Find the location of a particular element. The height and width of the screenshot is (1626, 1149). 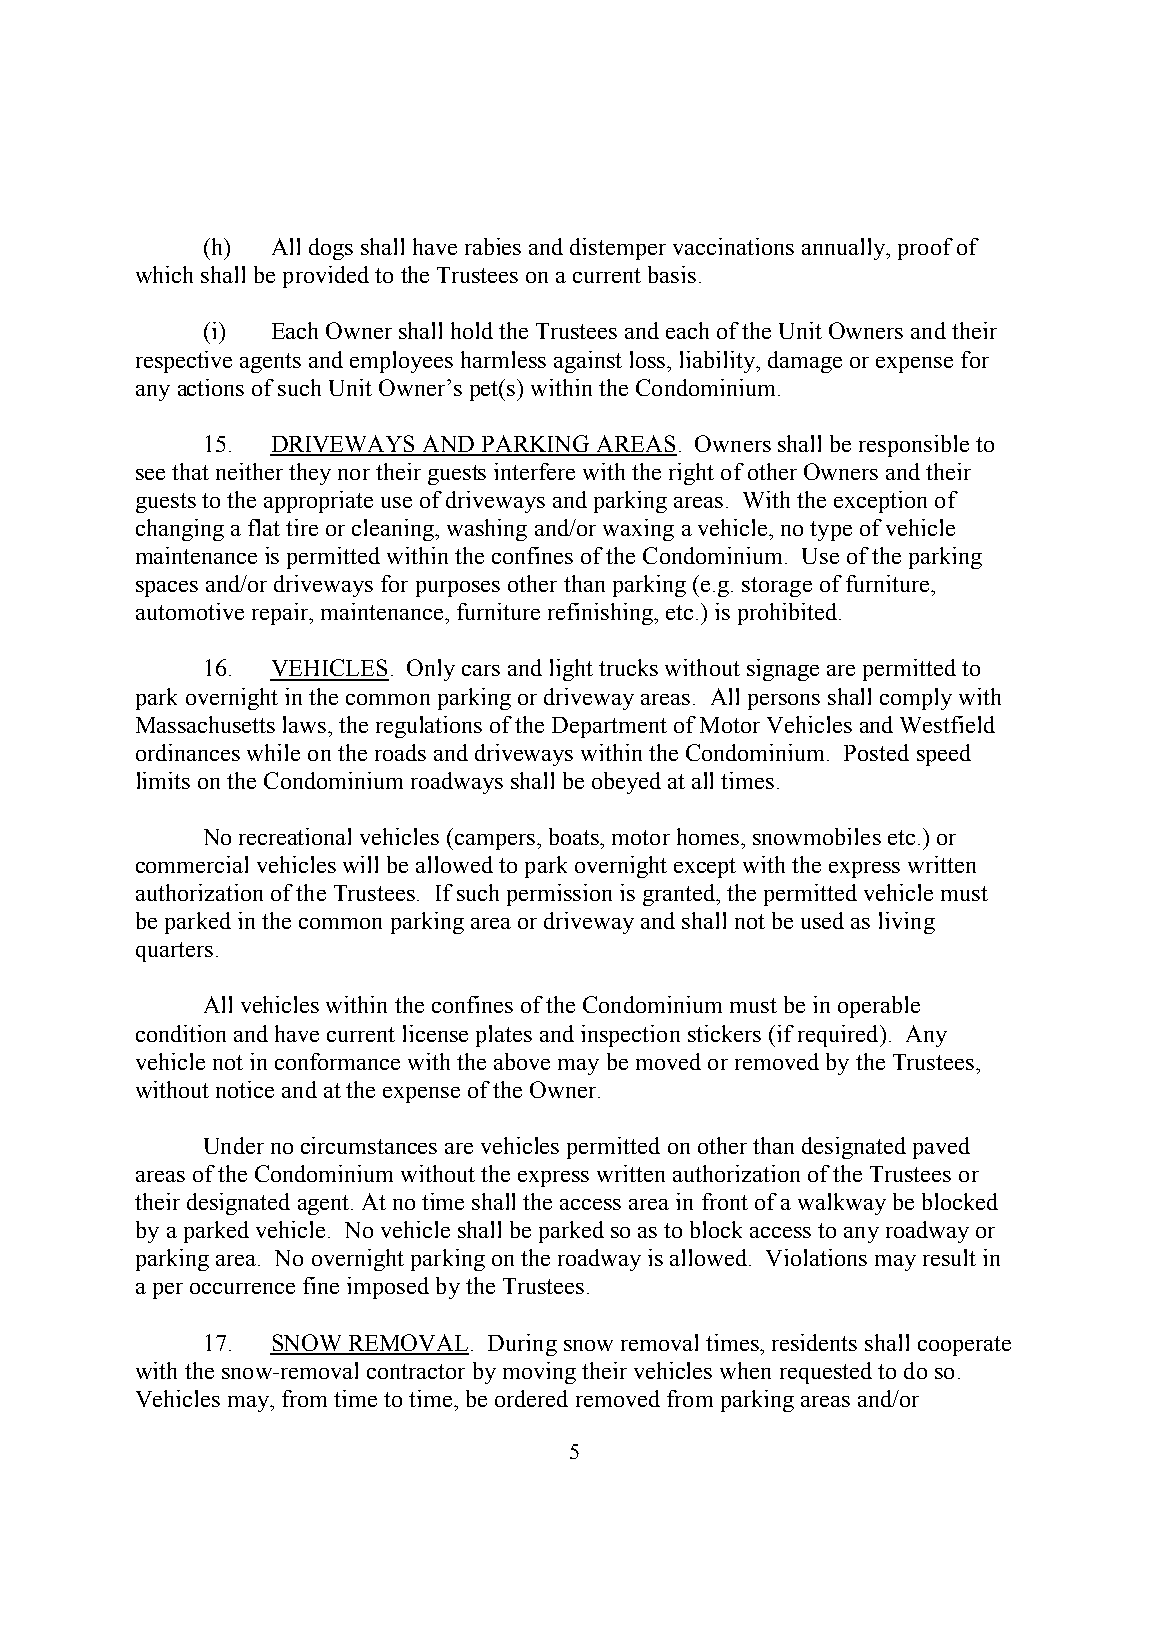

Department is located at coordinates (609, 727).
